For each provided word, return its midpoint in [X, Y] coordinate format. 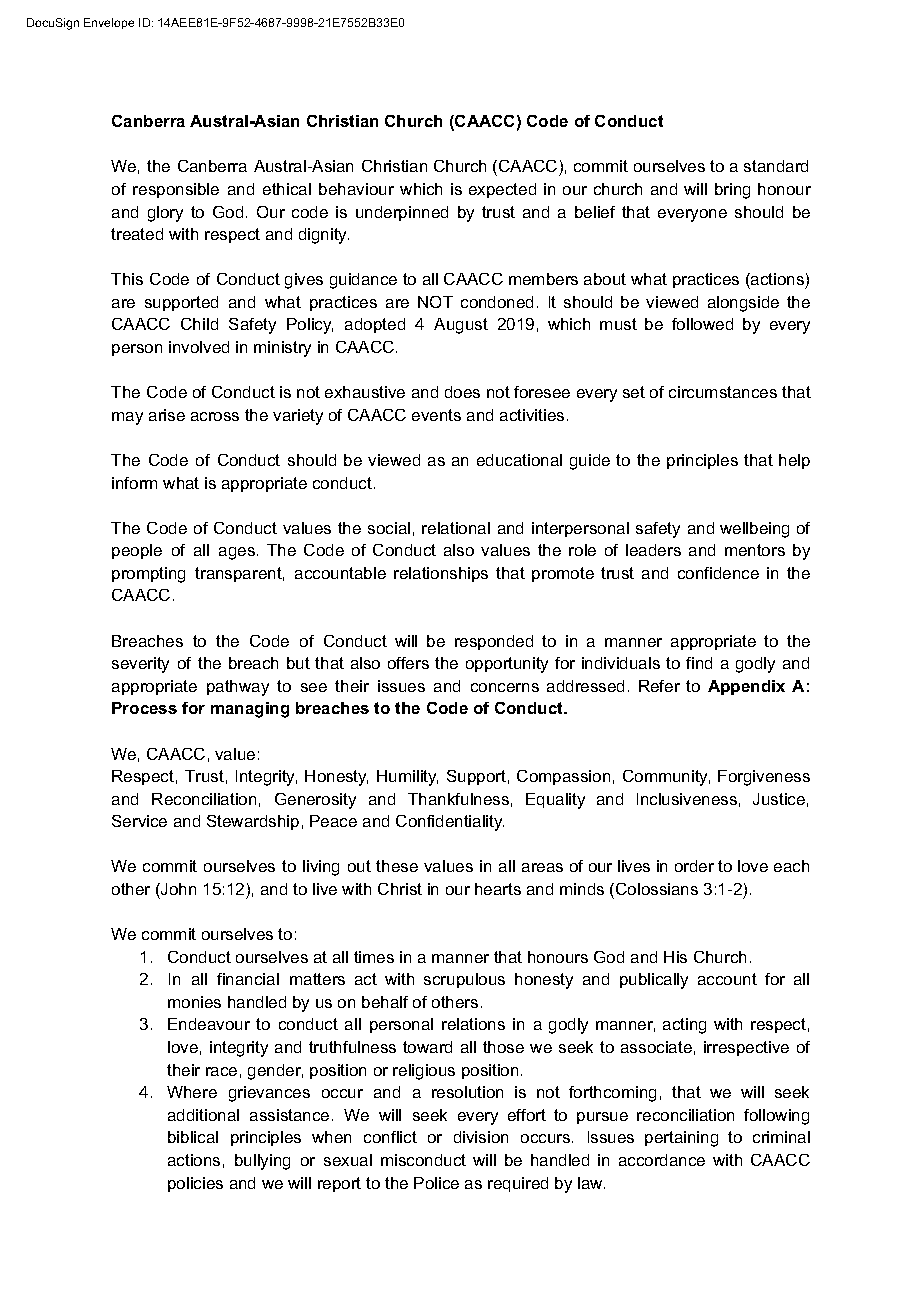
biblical [193, 1137]
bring [732, 191]
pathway [238, 688]
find [699, 663]
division [481, 1137]
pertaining [681, 1139]
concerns [505, 687]
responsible [176, 190]
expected [502, 190]
